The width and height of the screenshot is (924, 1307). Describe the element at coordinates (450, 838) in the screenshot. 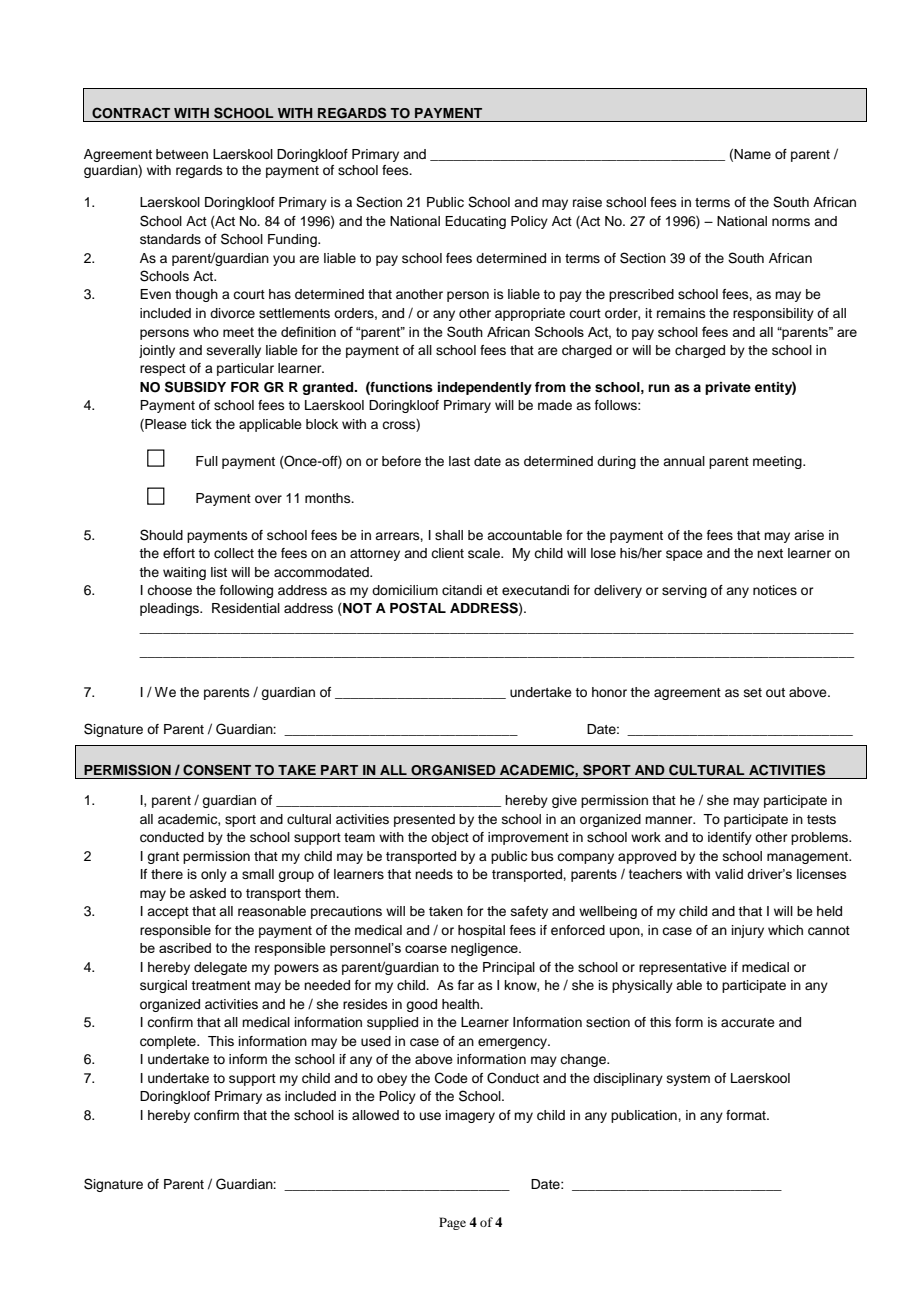

I see `object` at that location.
